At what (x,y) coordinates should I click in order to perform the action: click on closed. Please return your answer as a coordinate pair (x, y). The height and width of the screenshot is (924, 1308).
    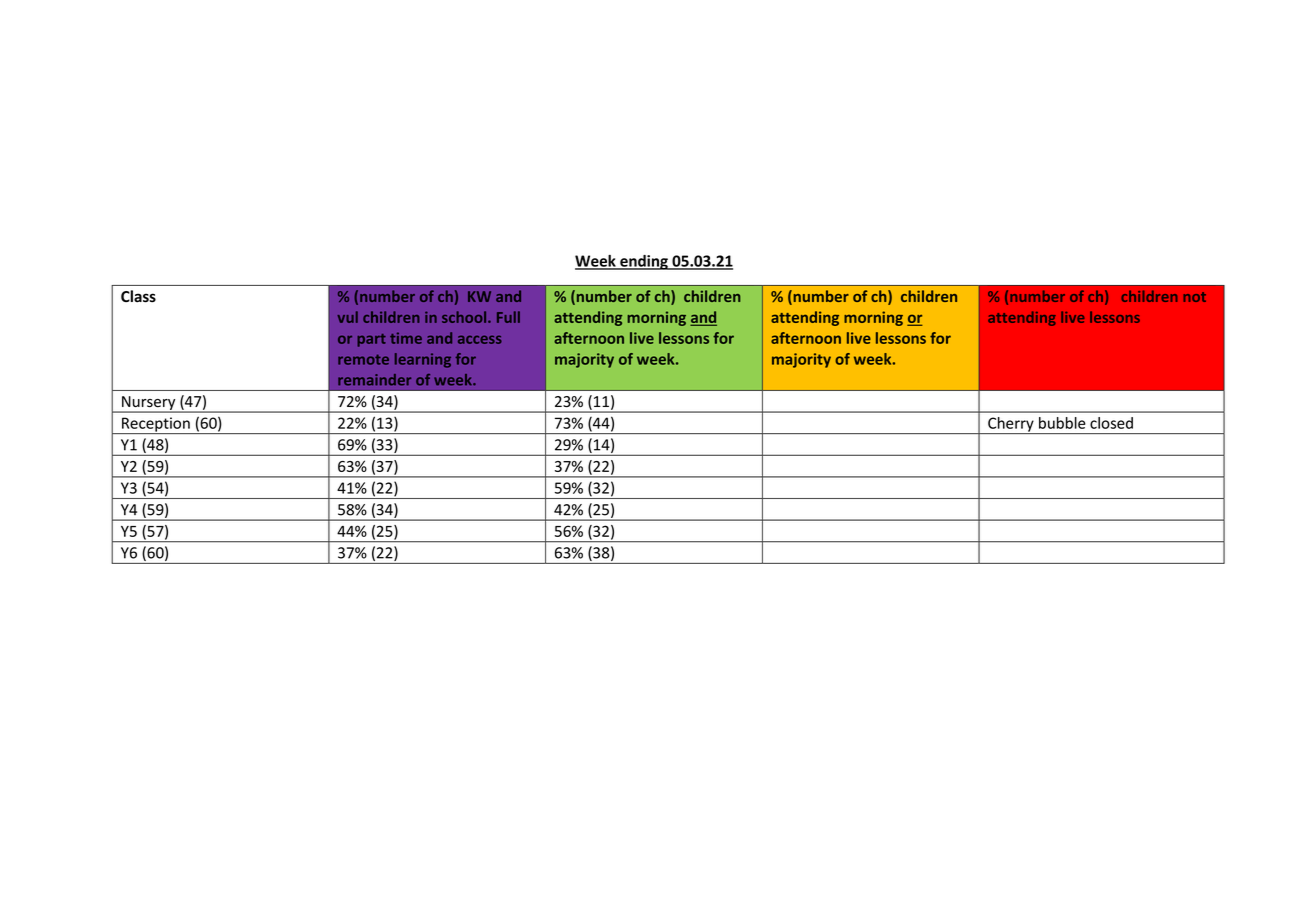
    Looking at the image, I should click on (1111, 423).
